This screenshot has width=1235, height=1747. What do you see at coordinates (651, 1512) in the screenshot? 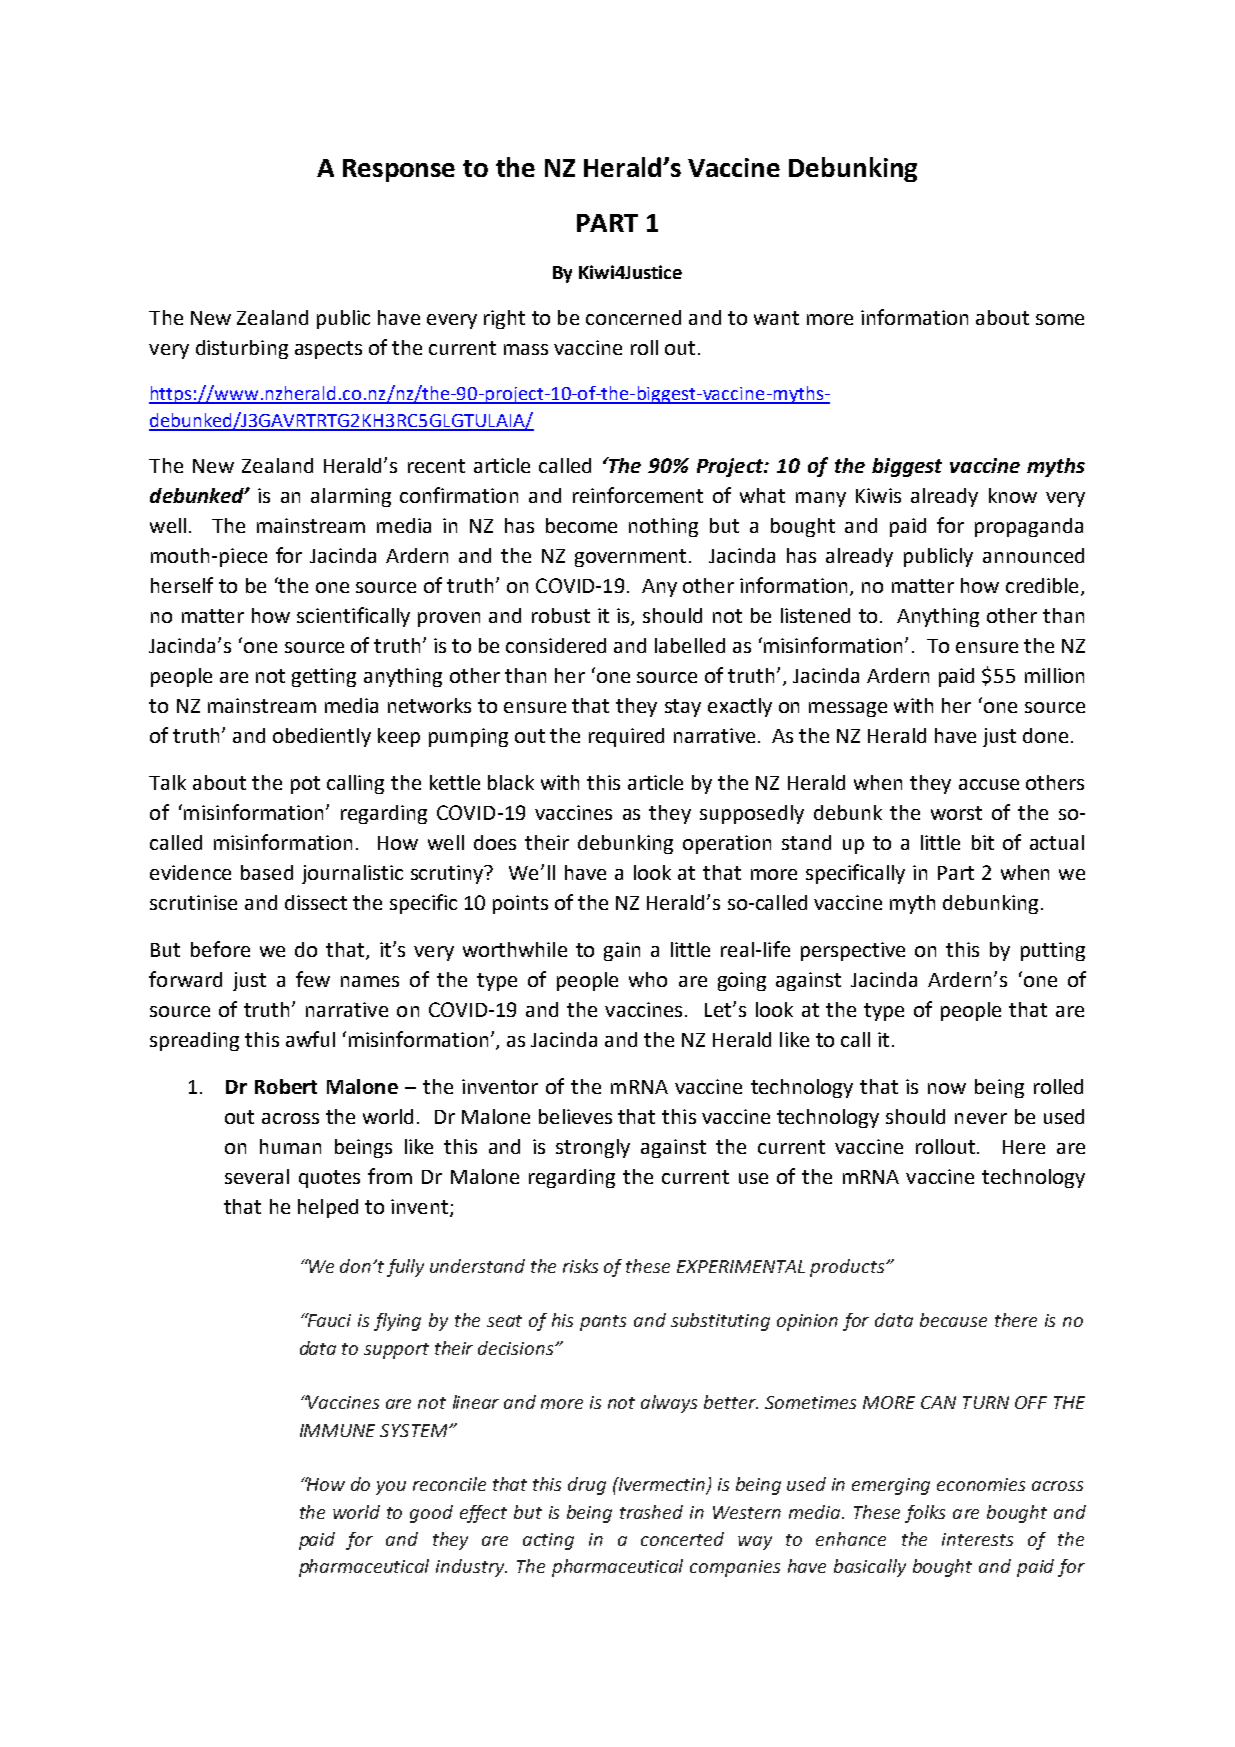
I see `trashed` at bounding box center [651, 1512].
